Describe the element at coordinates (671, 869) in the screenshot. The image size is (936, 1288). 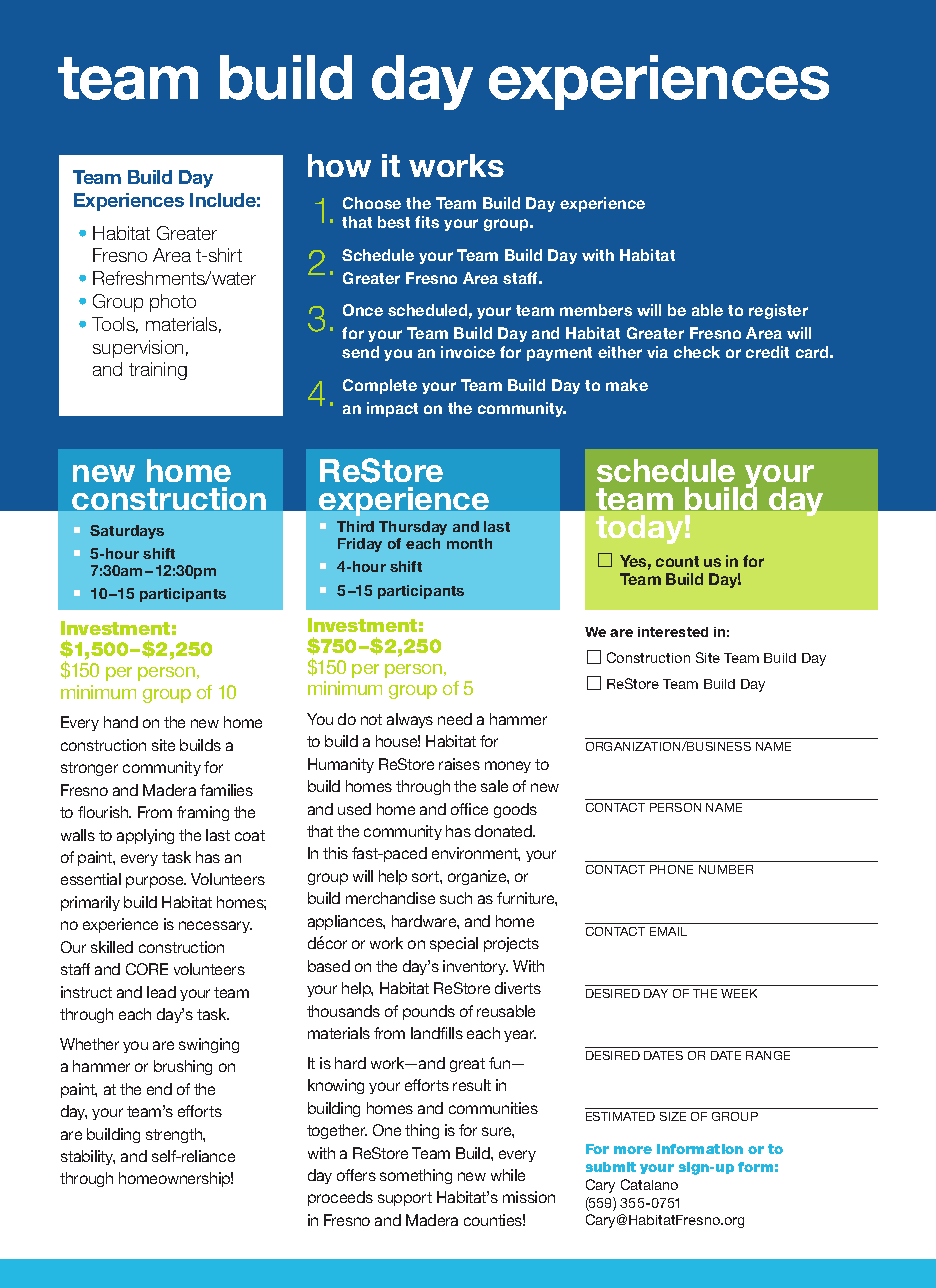
I see `PHONE` at that location.
